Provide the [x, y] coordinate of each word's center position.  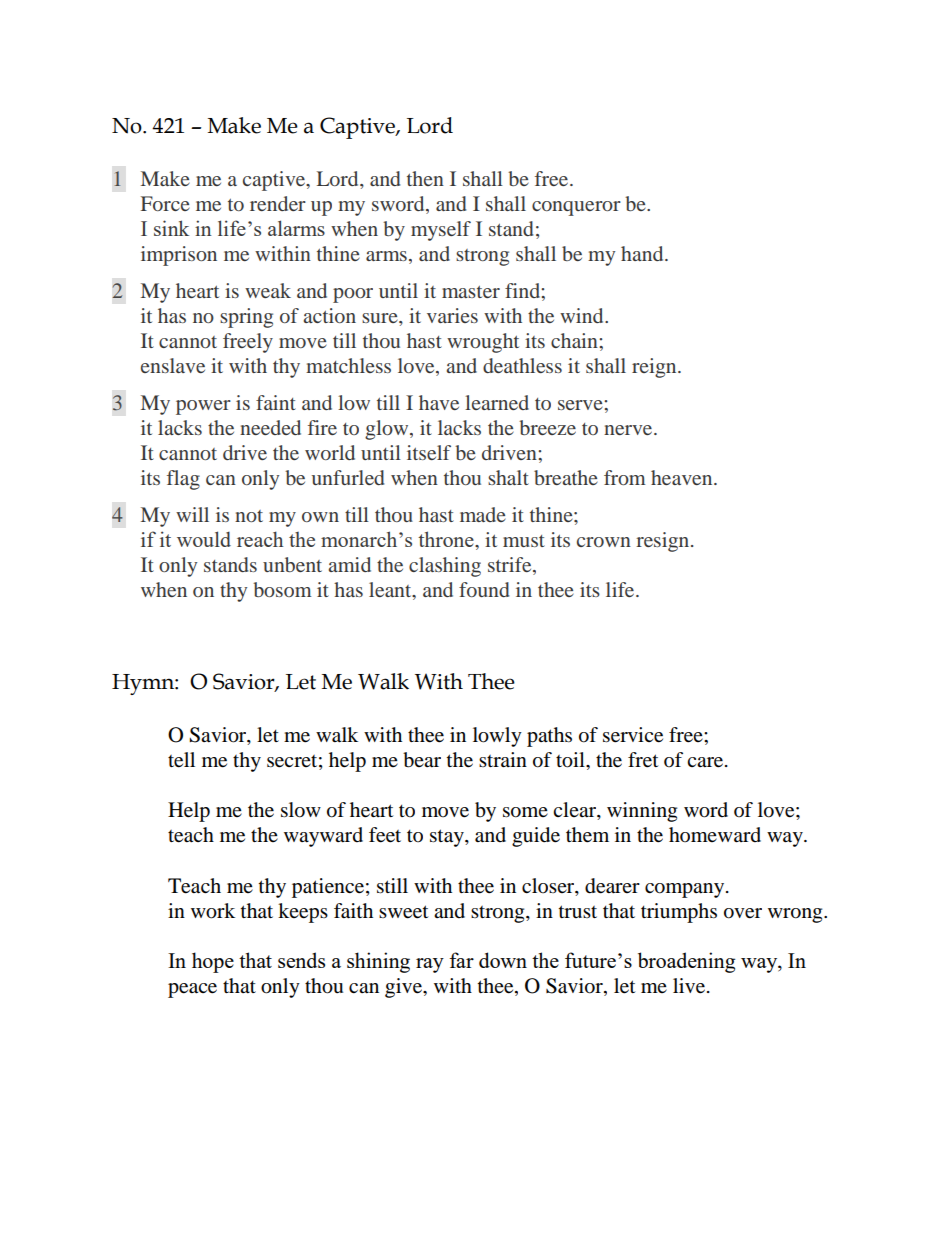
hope [213, 962]
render [278, 203]
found [484, 589]
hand [643, 253]
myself [441, 231]
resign [664, 542]
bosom [282, 589]
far [461, 960]
